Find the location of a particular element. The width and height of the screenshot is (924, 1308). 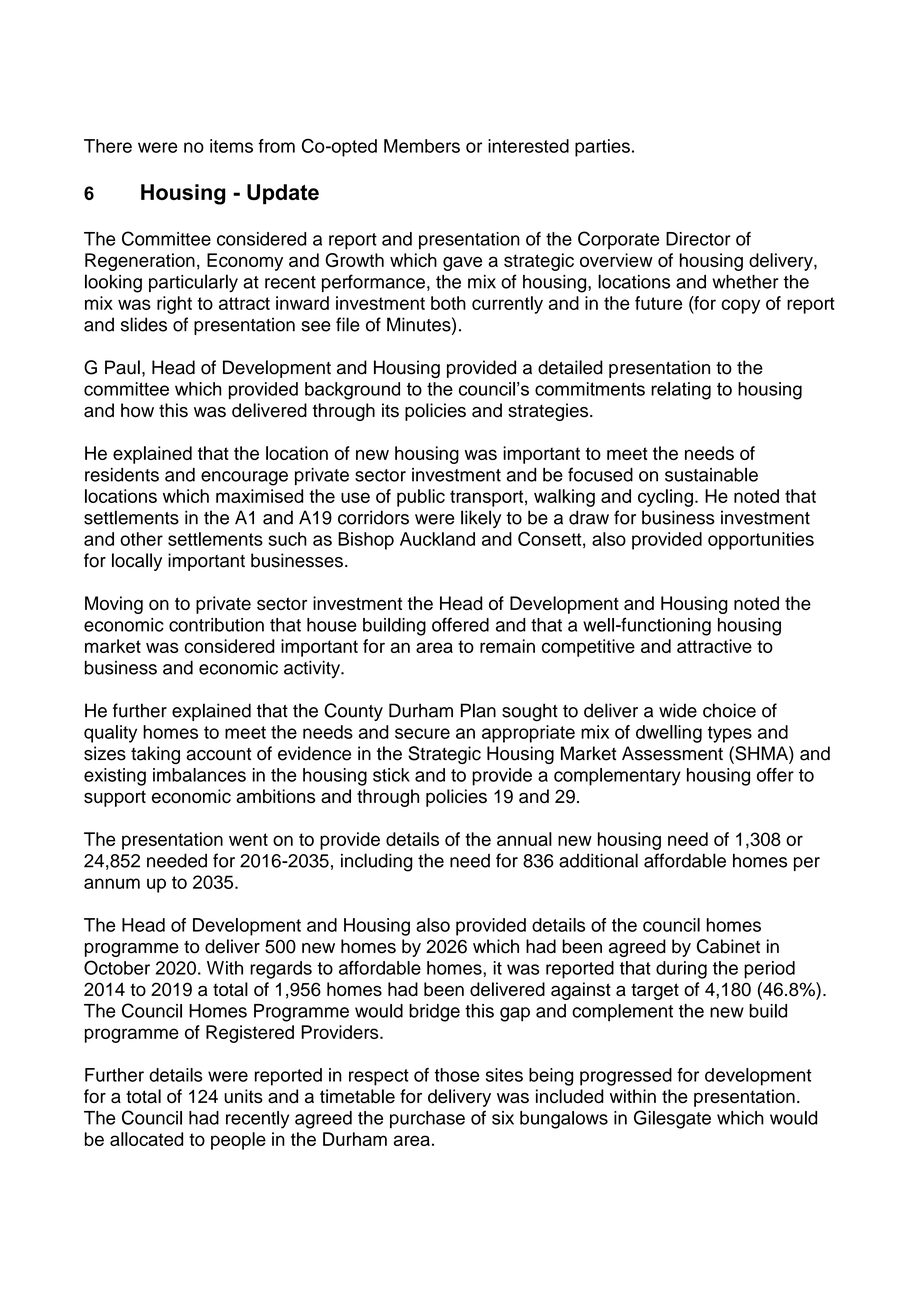

public is located at coordinates (421, 498).
